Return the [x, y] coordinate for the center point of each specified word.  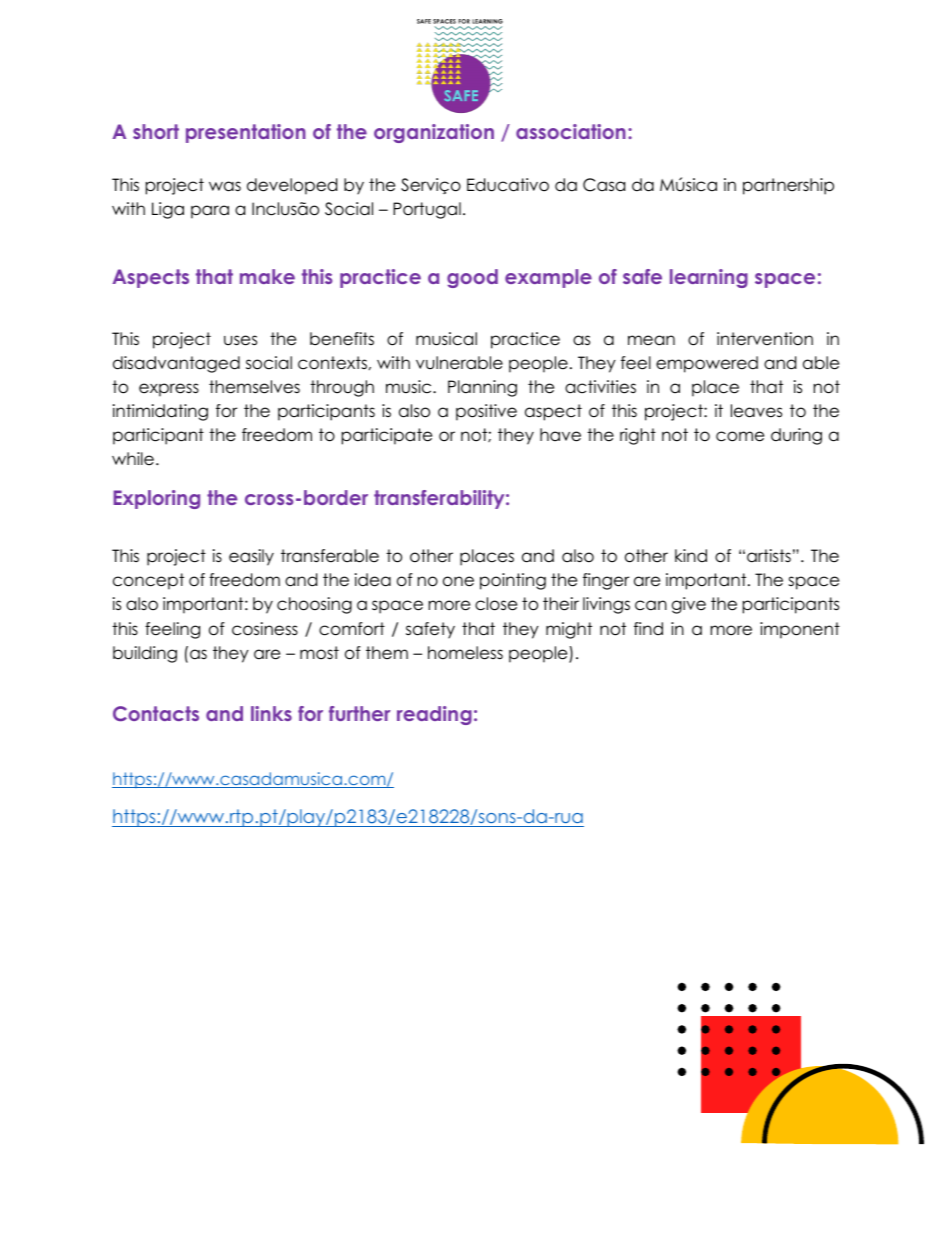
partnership [788, 186]
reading [434, 715]
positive [486, 412]
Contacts [156, 714]
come [740, 436]
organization [434, 133]
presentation [246, 133]
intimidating [160, 412]
